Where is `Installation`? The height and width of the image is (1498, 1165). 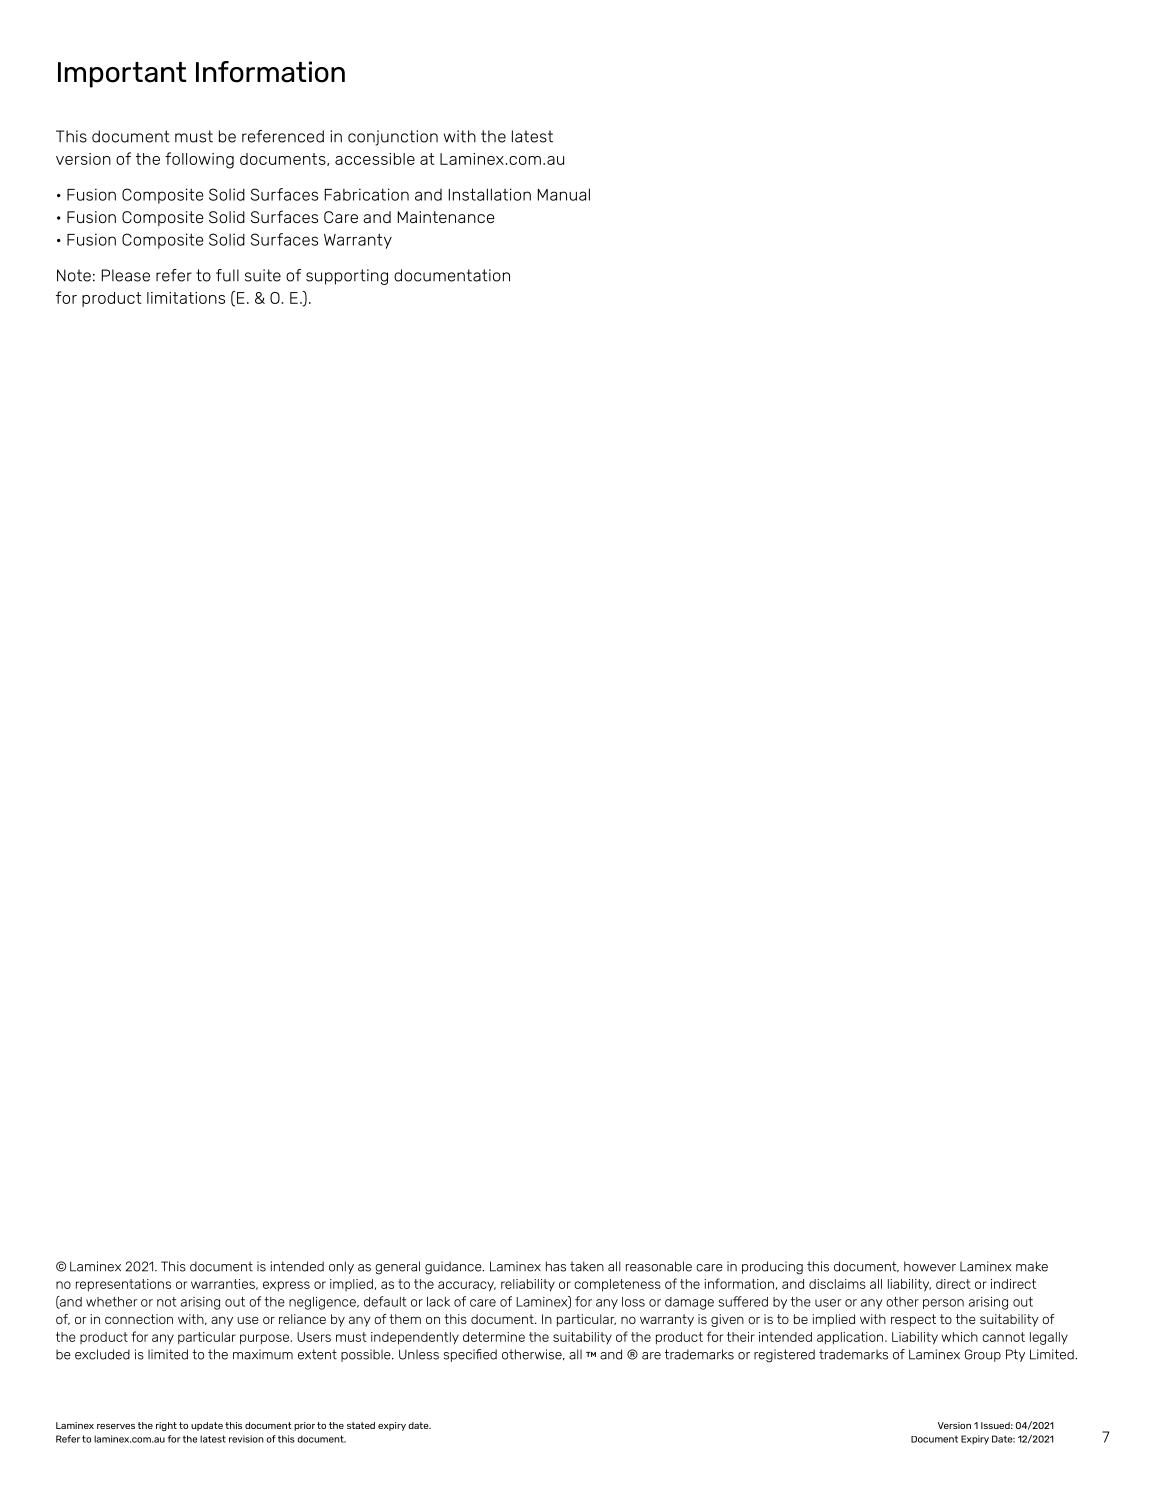
Installation is located at coordinates (490, 194).
